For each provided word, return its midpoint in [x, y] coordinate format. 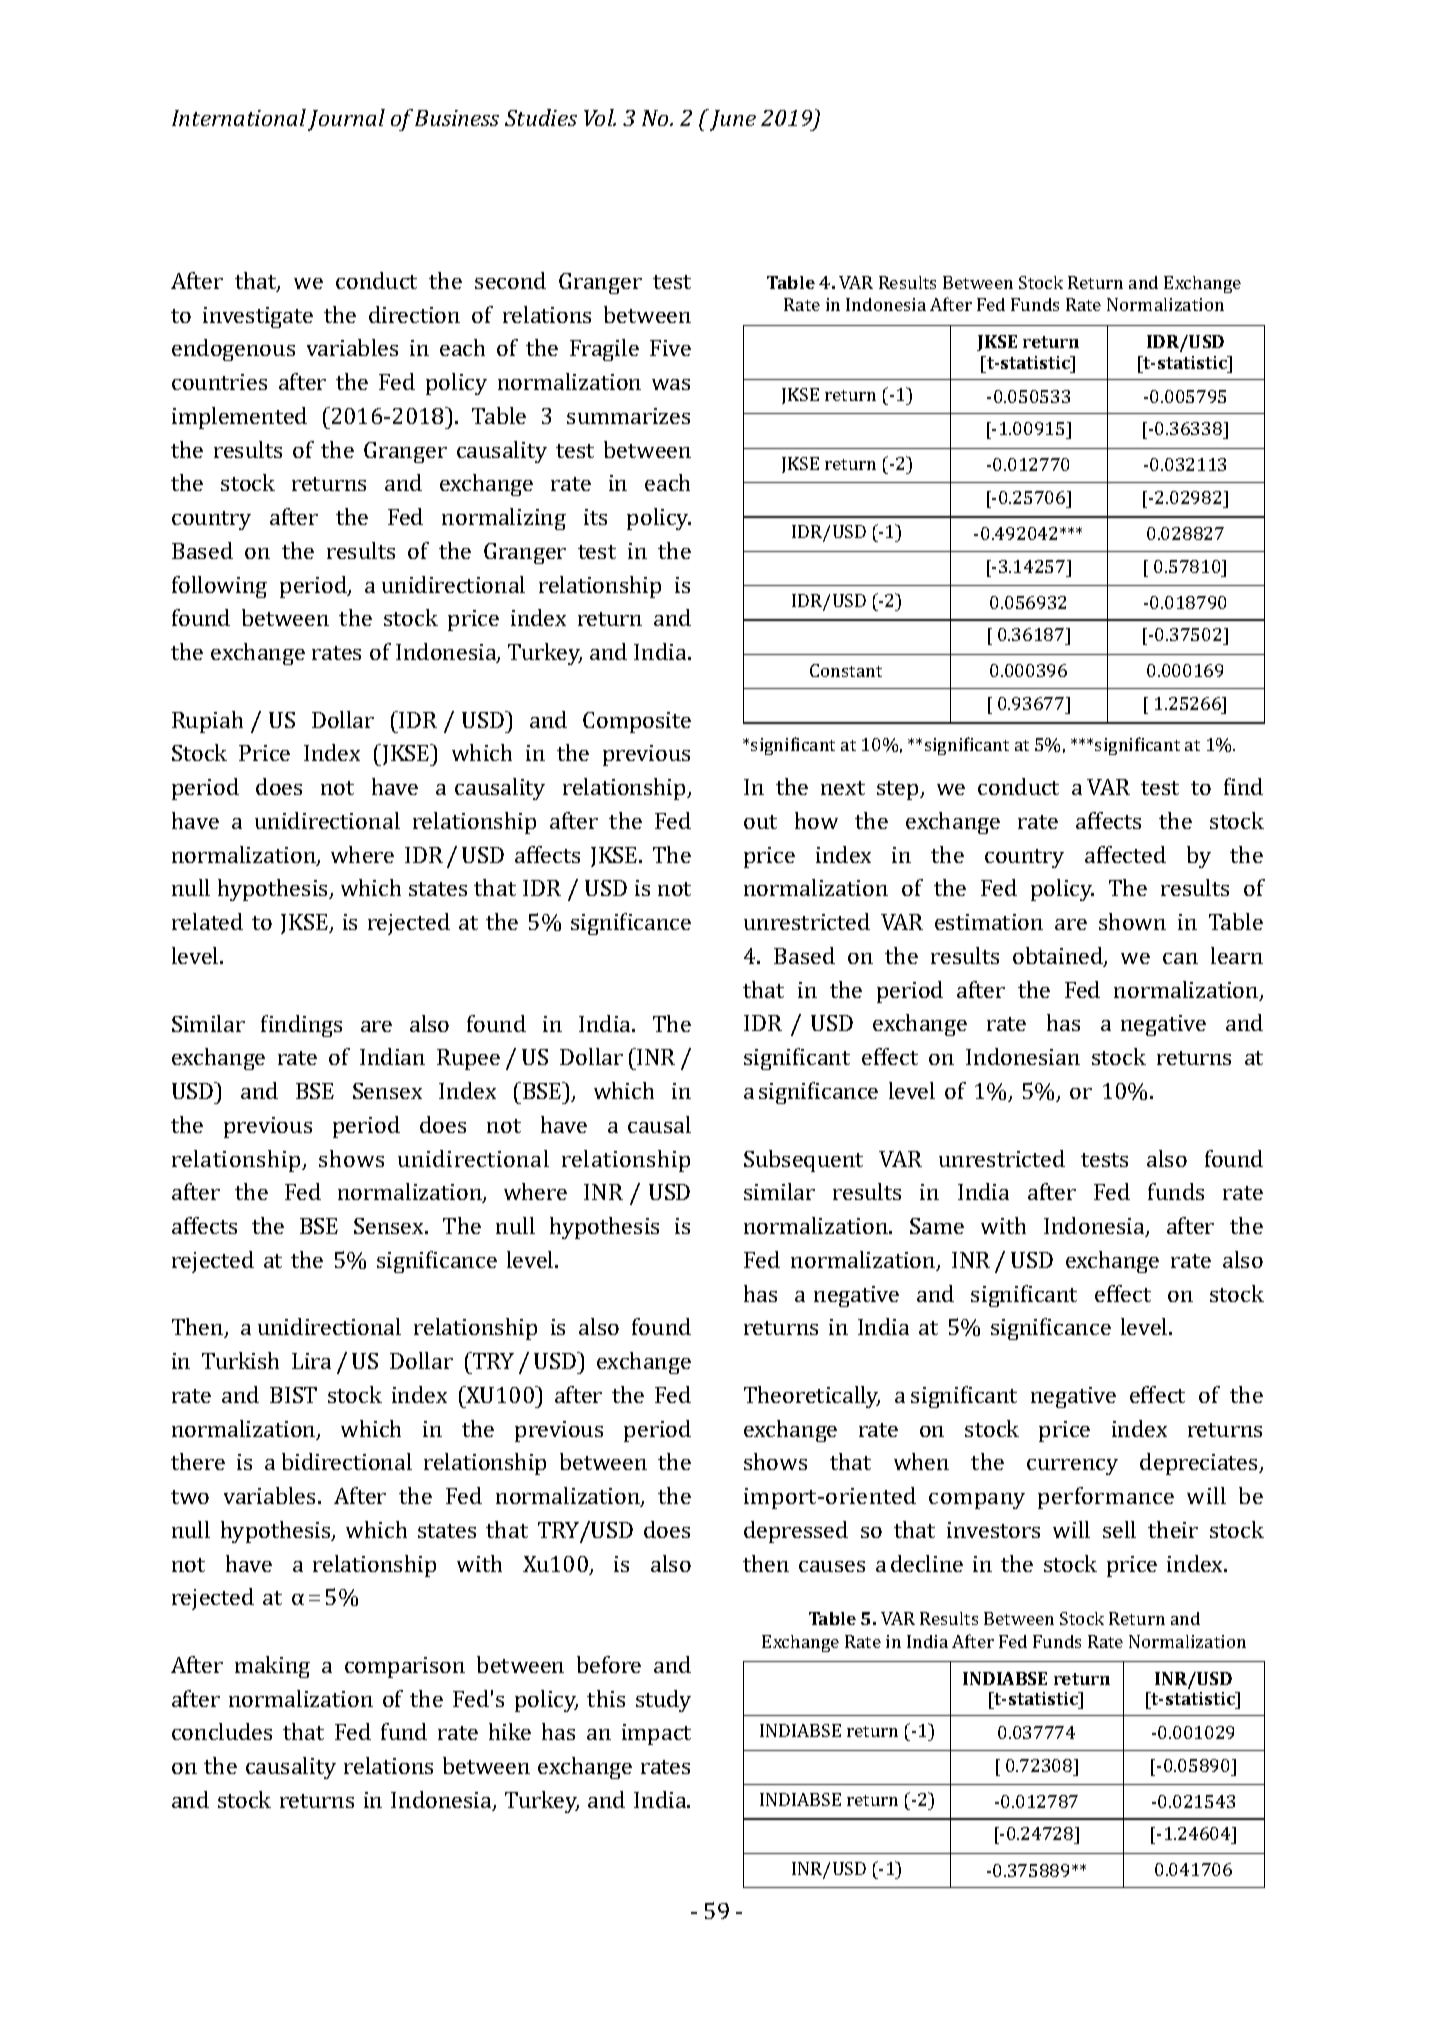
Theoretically [812, 1397]
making [272, 1667]
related [207, 921]
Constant [846, 670]
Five [670, 348]
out [760, 822]
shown [1132, 921]
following [219, 587]
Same [937, 1226]
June [731, 120]
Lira [311, 1361]
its [595, 517]
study [663, 1701]
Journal [346, 120]
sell [1119, 1529]
